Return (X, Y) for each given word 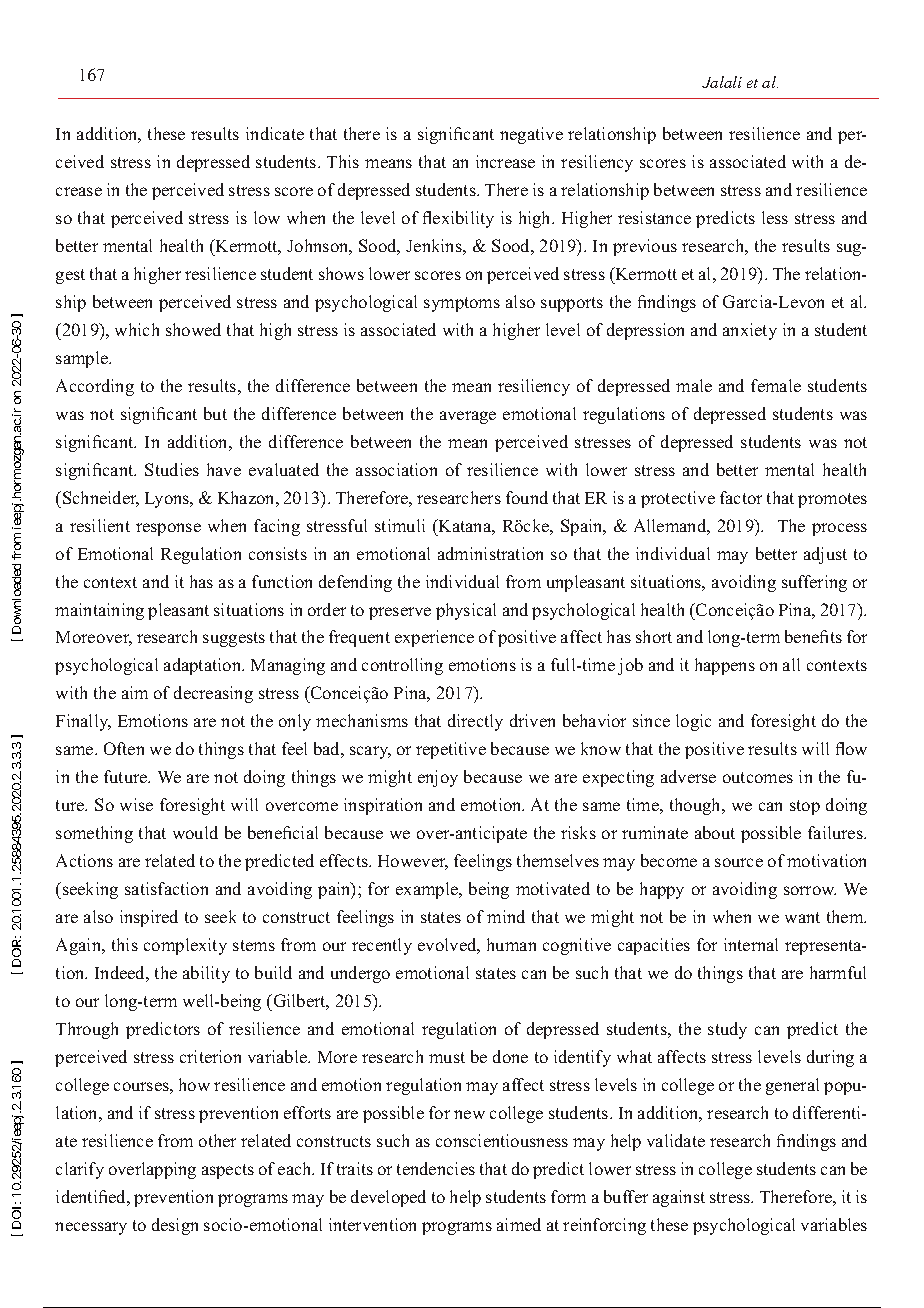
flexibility (458, 219)
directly (475, 722)
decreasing (213, 694)
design (175, 1226)
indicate (275, 133)
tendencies (436, 1168)
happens (725, 666)
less (775, 217)
